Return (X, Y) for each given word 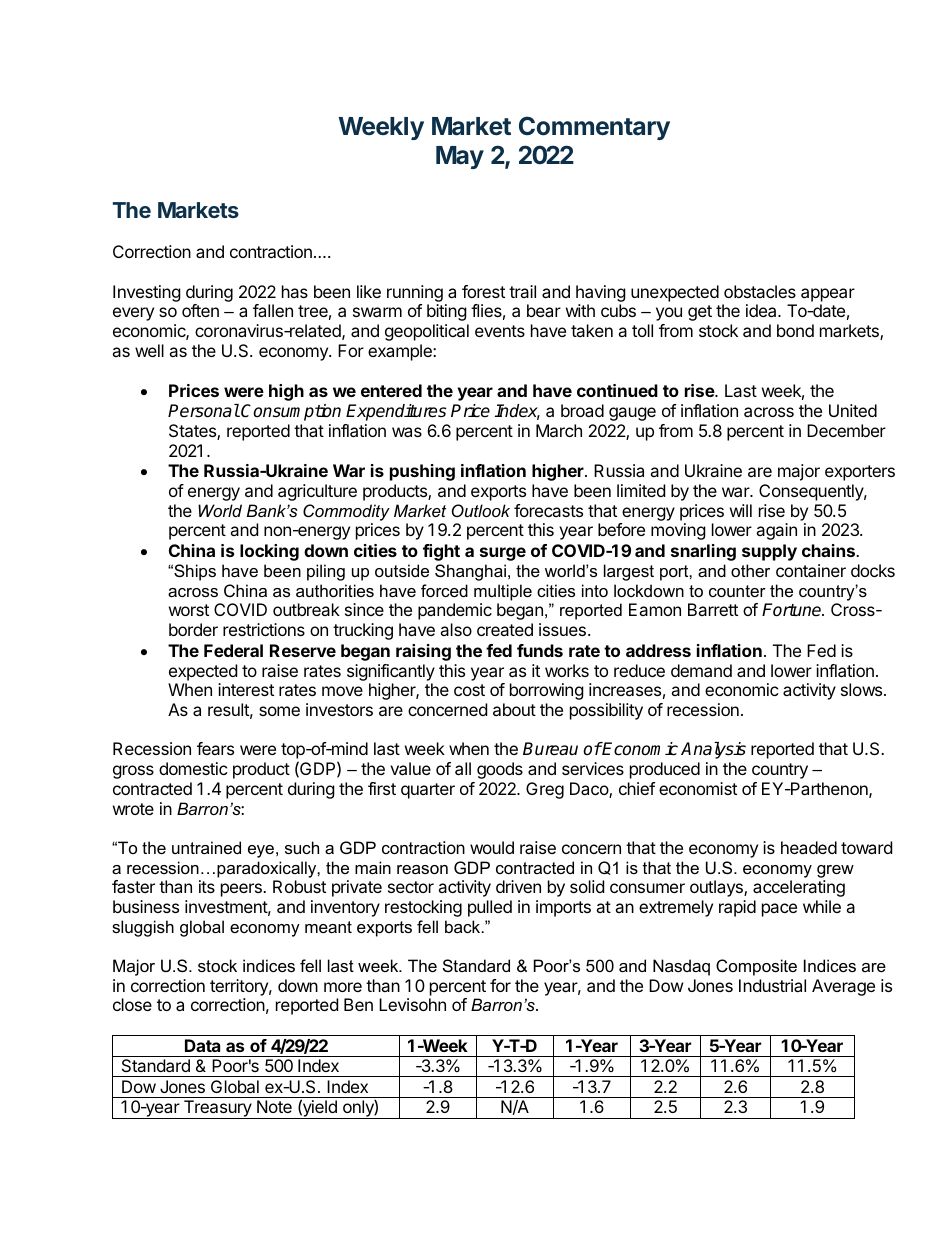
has (295, 291)
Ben (358, 1004)
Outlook (481, 510)
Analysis (713, 750)
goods (500, 770)
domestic (193, 768)
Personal (204, 411)
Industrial (772, 985)
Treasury (217, 1109)
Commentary (594, 128)
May (460, 157)
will (741, 510)
